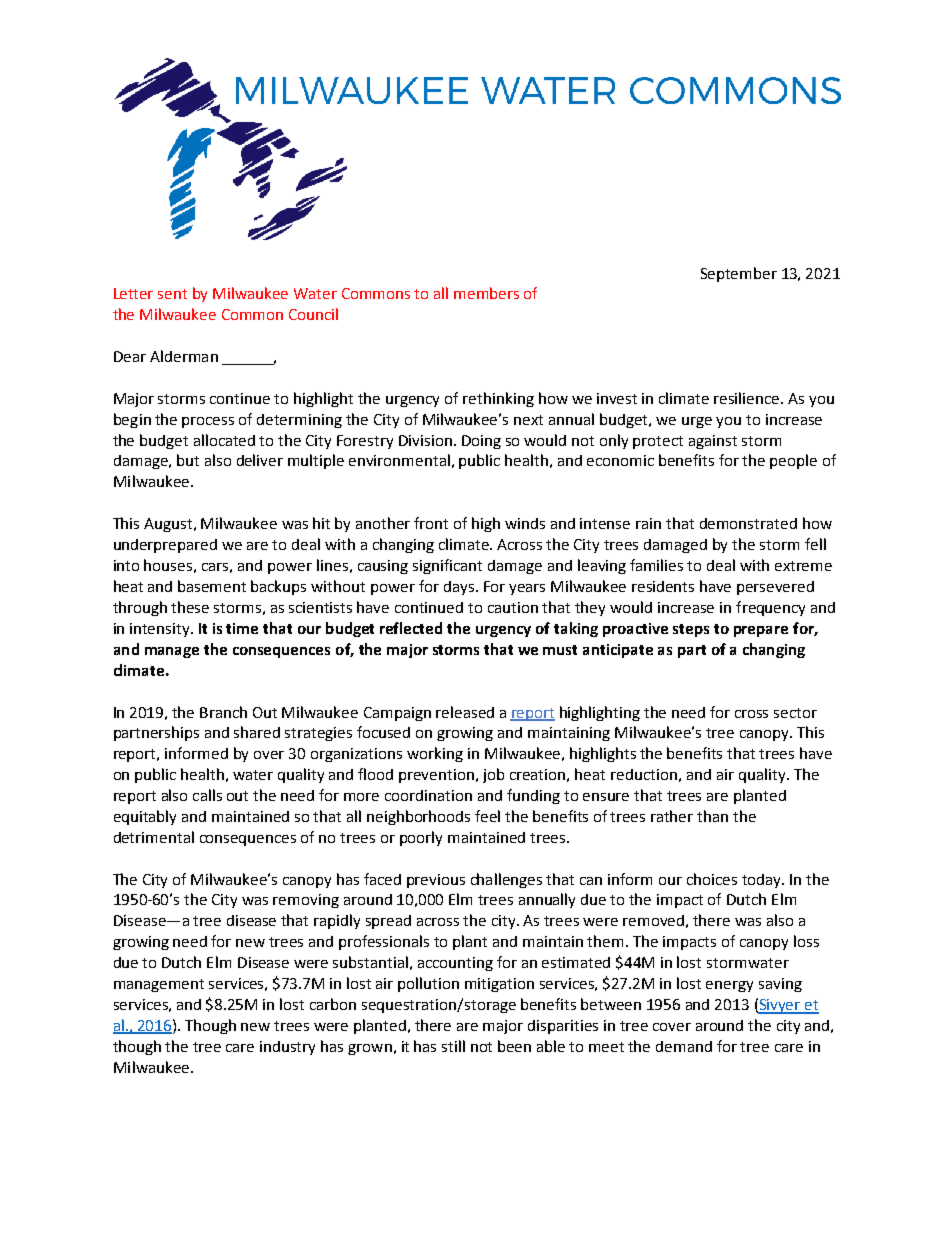 This image has height=1233, width=952. Describe the element at coordinates (486, 293) in the image. I see `members` at that location.
